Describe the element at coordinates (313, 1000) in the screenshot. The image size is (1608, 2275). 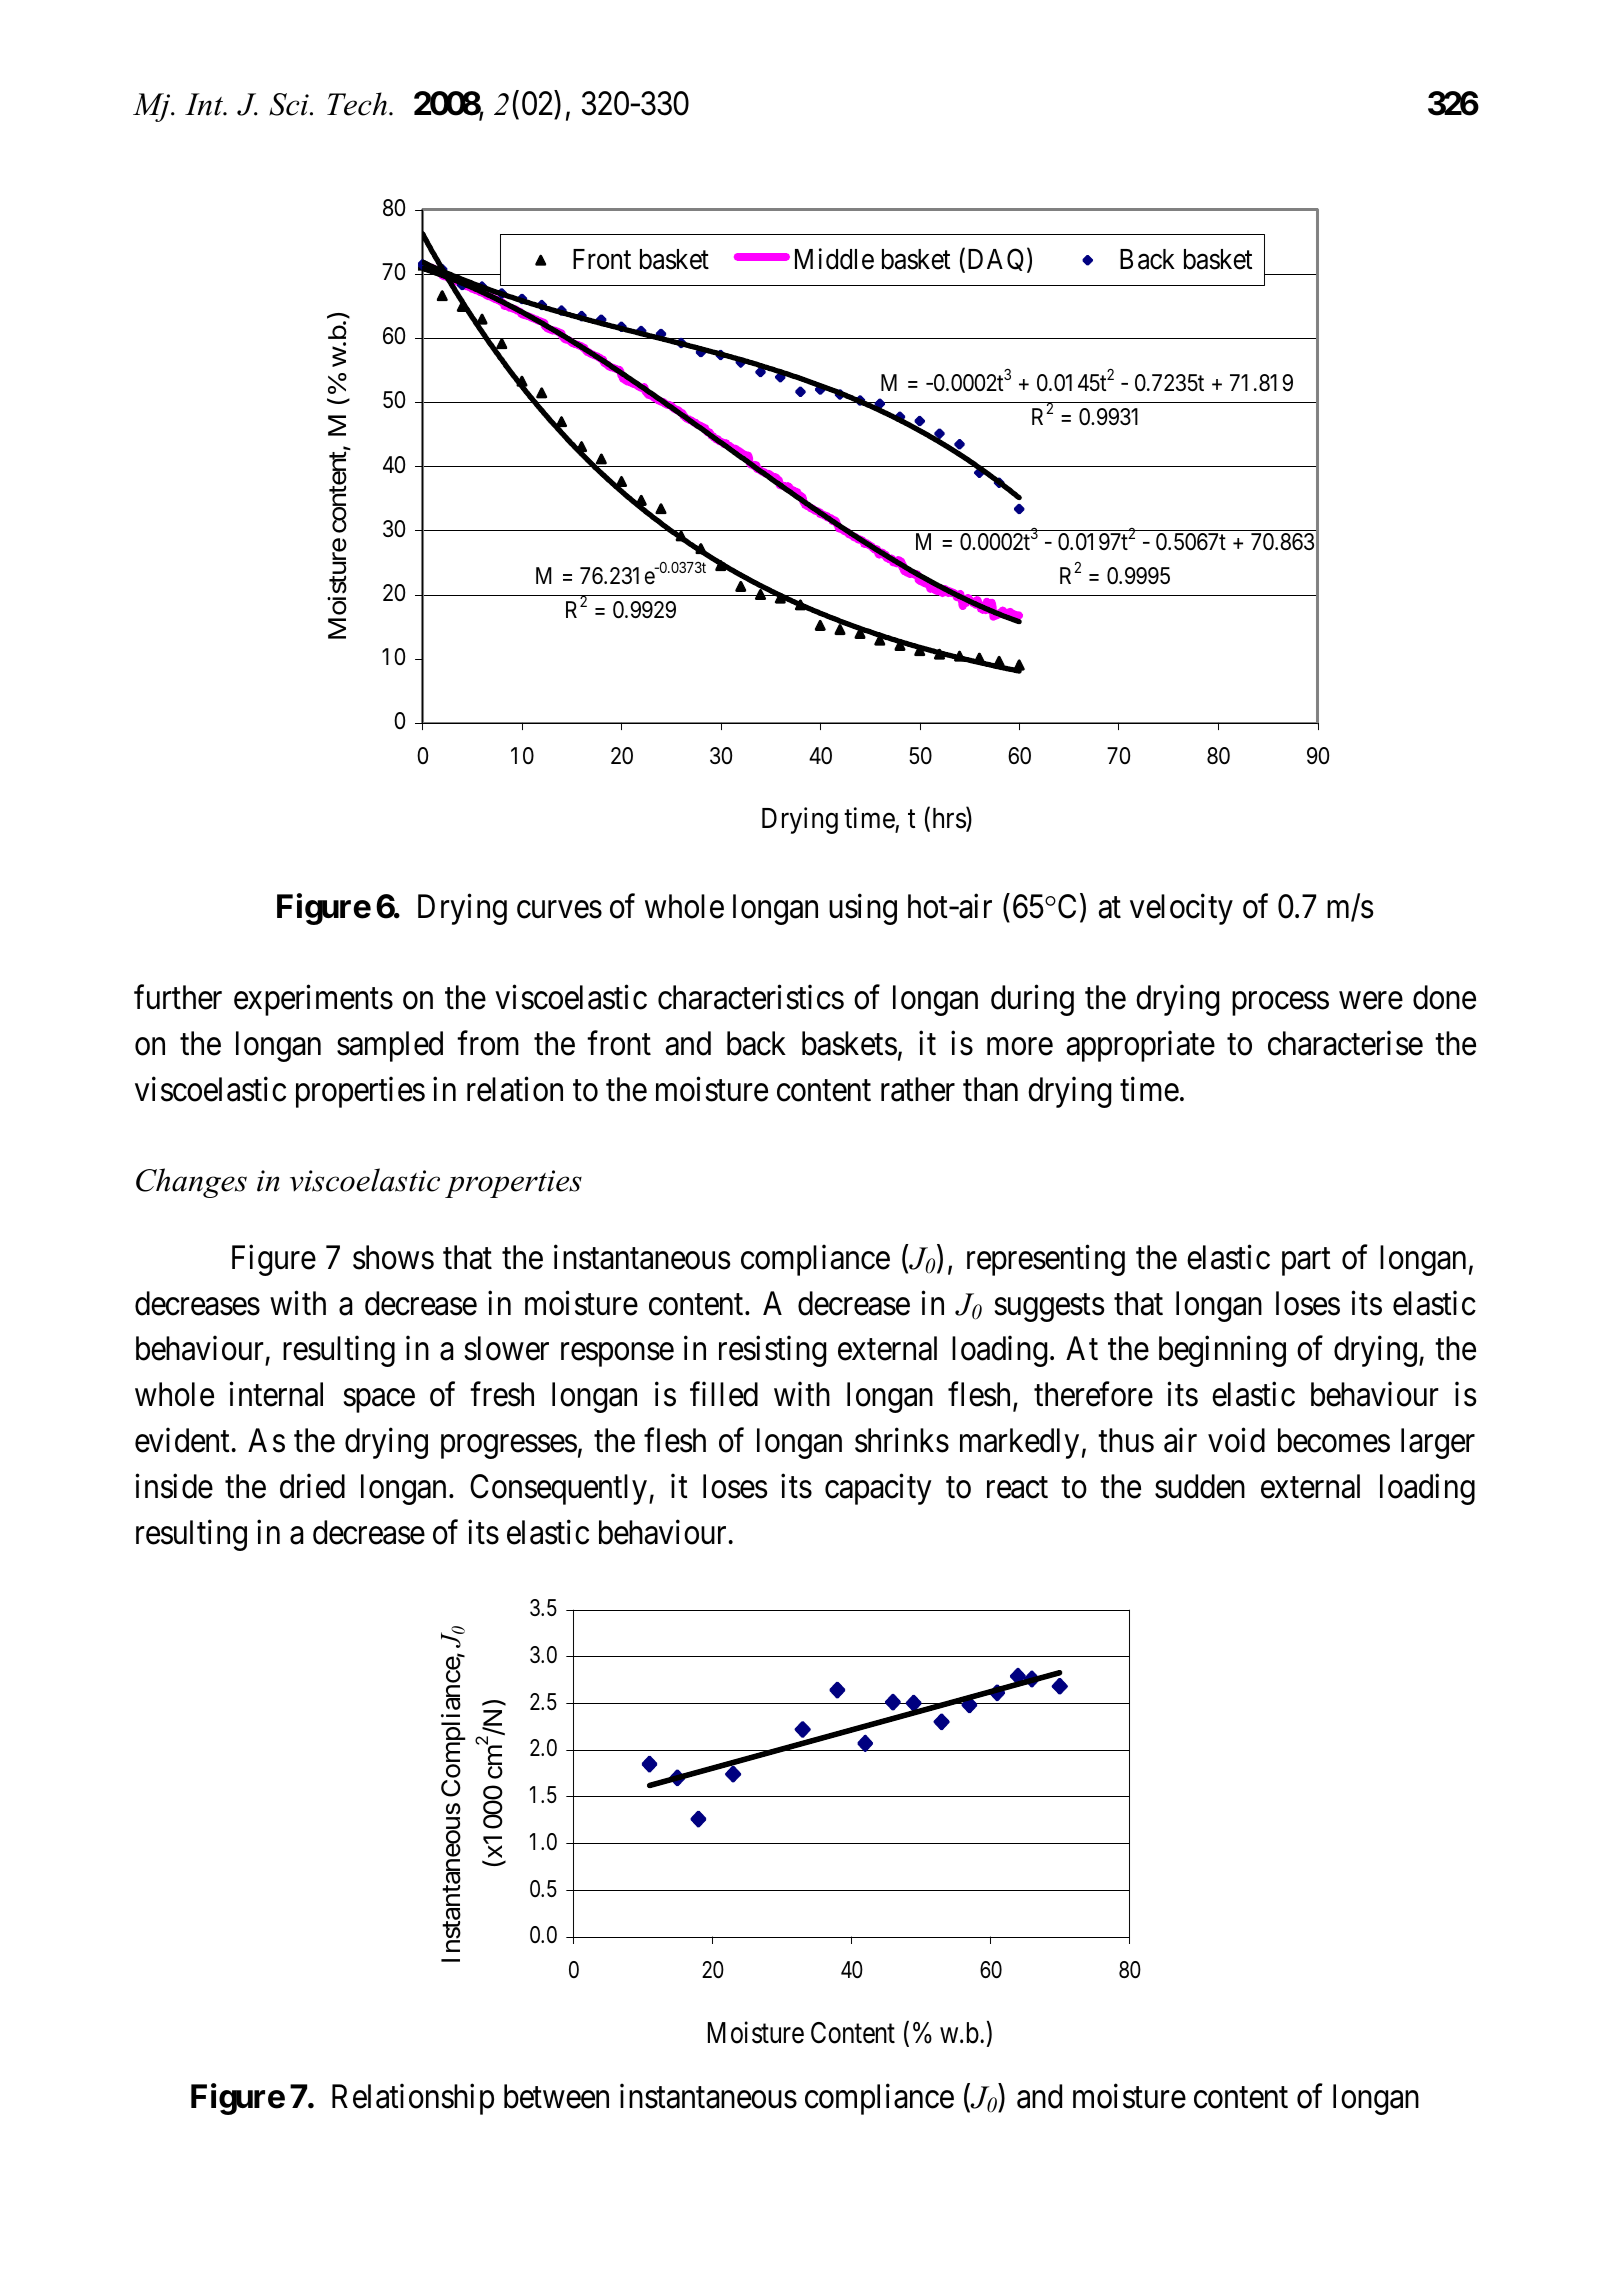
I see `experiments` at that location.
